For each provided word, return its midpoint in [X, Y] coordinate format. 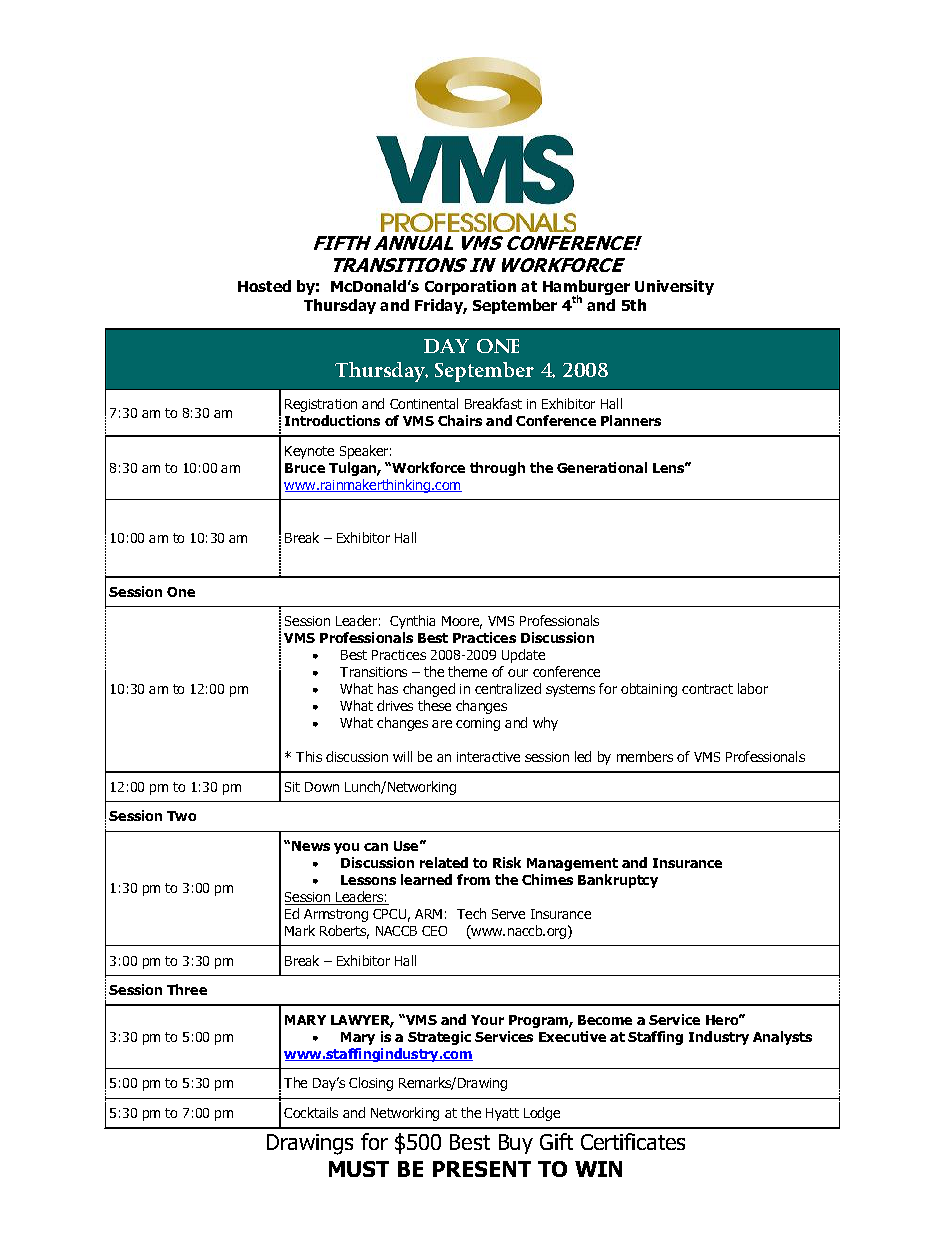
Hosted [264, 286]
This [309, 756]
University [674, 287]
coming [478, 724]
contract [707, 689]
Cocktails [311, 1112]
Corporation [470, 287]
